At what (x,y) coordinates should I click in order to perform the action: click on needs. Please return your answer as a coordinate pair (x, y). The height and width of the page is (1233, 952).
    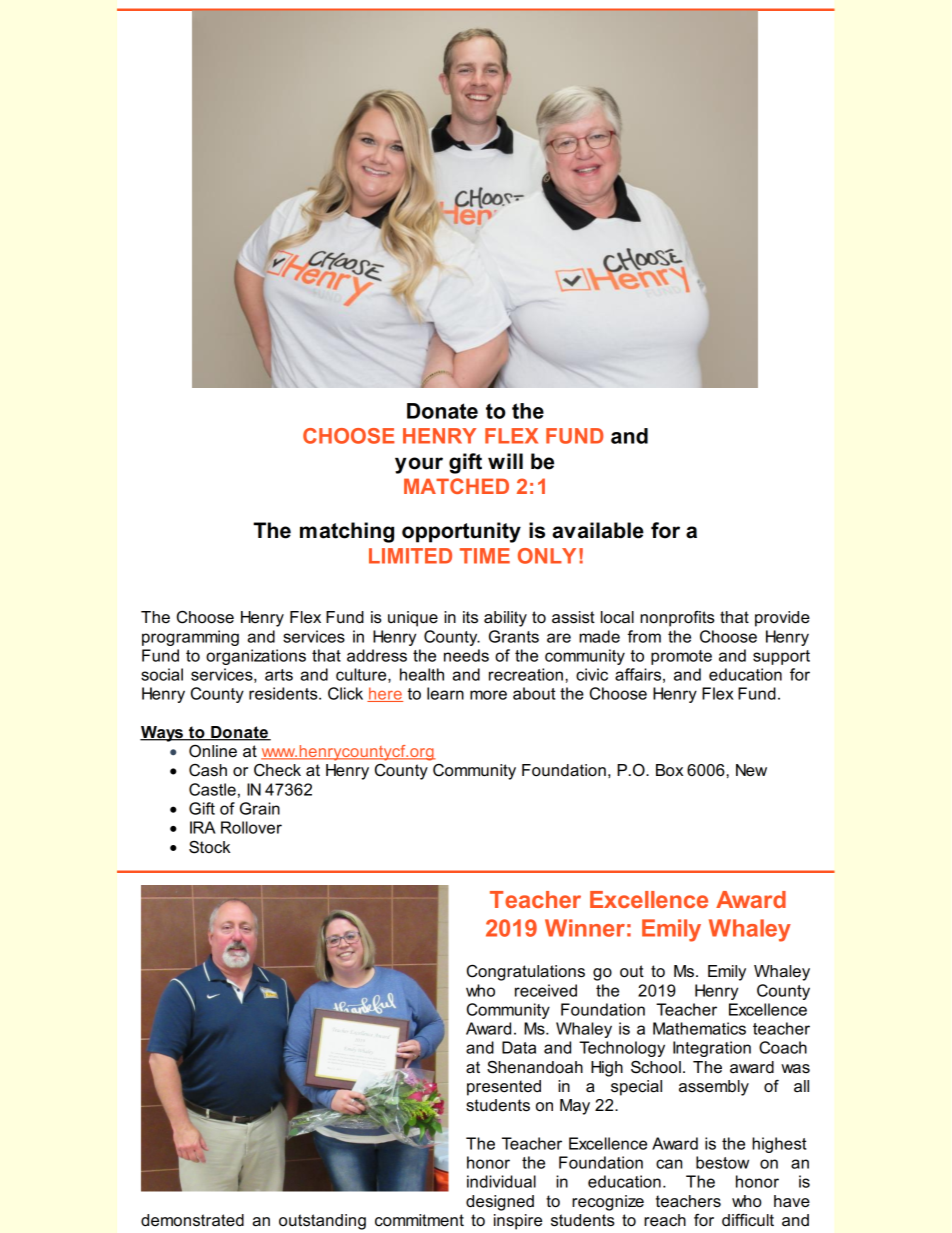
    Looking at the image, I should click on (466, 655).
